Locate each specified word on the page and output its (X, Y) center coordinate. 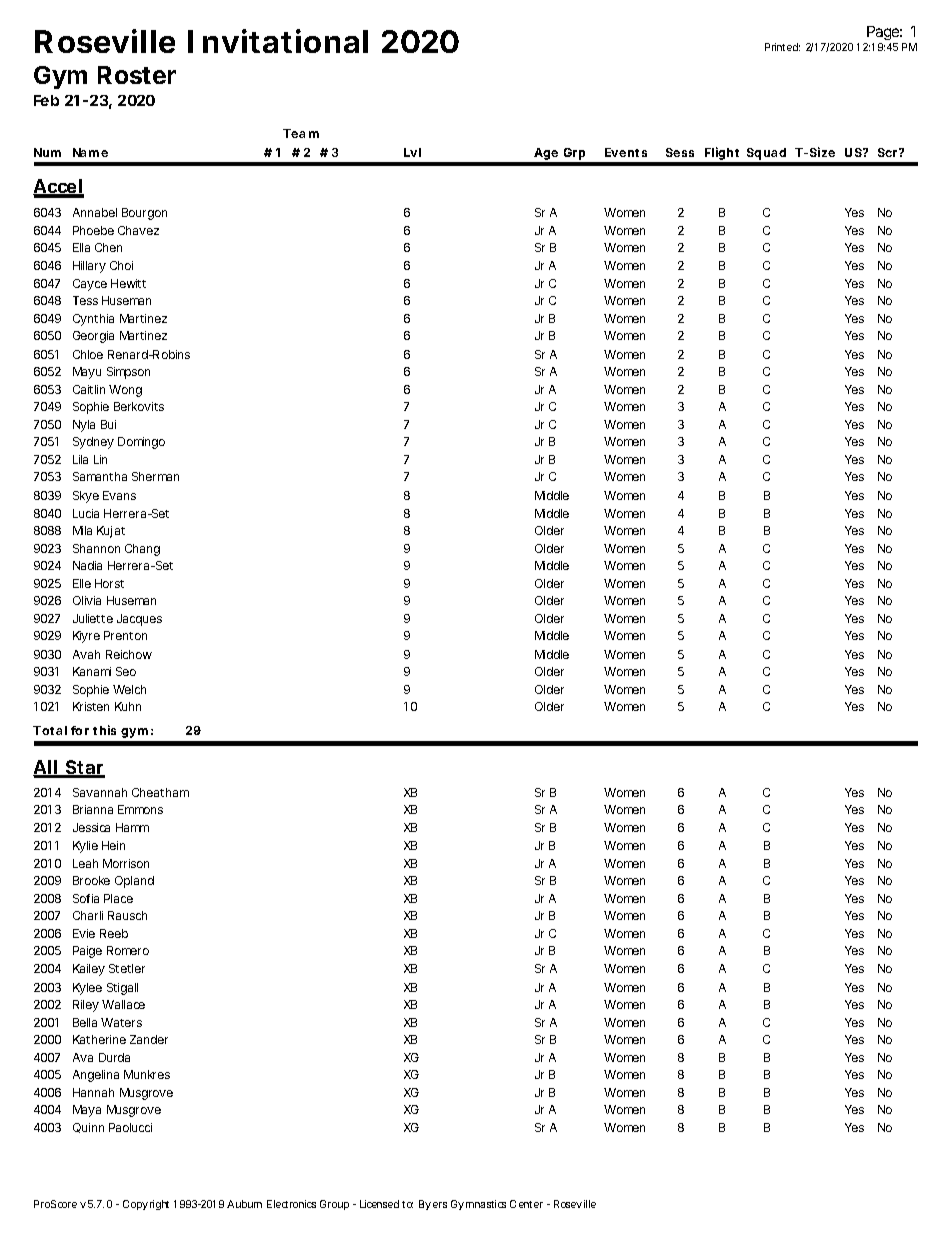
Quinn (88, 1128)
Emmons (140, 809)
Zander (149, 1039)
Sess (680, 152)
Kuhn (128, 706)
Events (626, 152)
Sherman (155, 476)
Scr (889, 152)
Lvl (412, 152)
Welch (129, 689)
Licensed (379, 1204)
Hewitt (128, 283)
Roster (137, 75)
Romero (128, 950)
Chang (142, 550)
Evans (119, 495)
